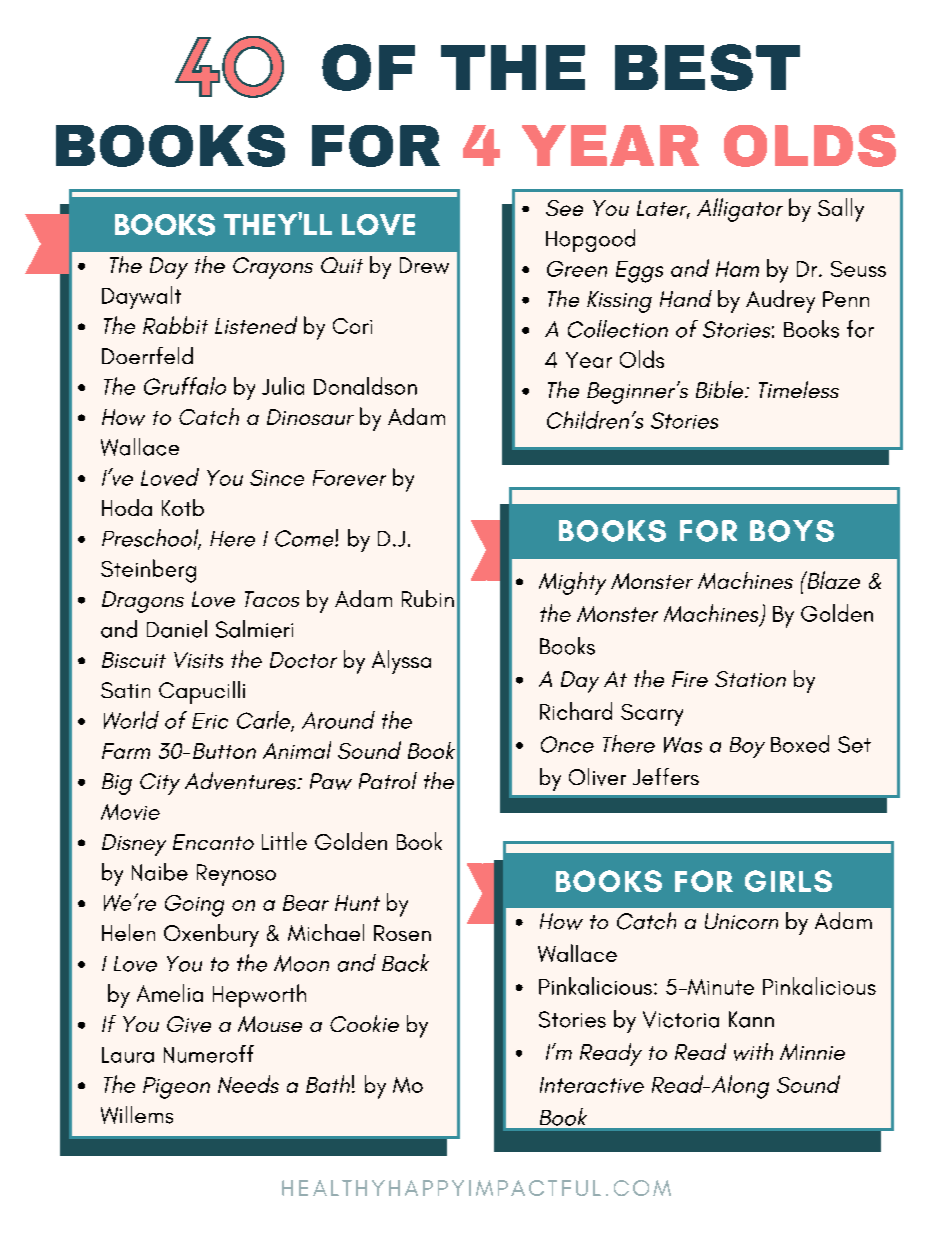 This screenshot has height=1233, width=952. What do you see at coordinates (592, 1085) in the screenshot?
I see `Interactive` at bounding box center [592, 1085].
